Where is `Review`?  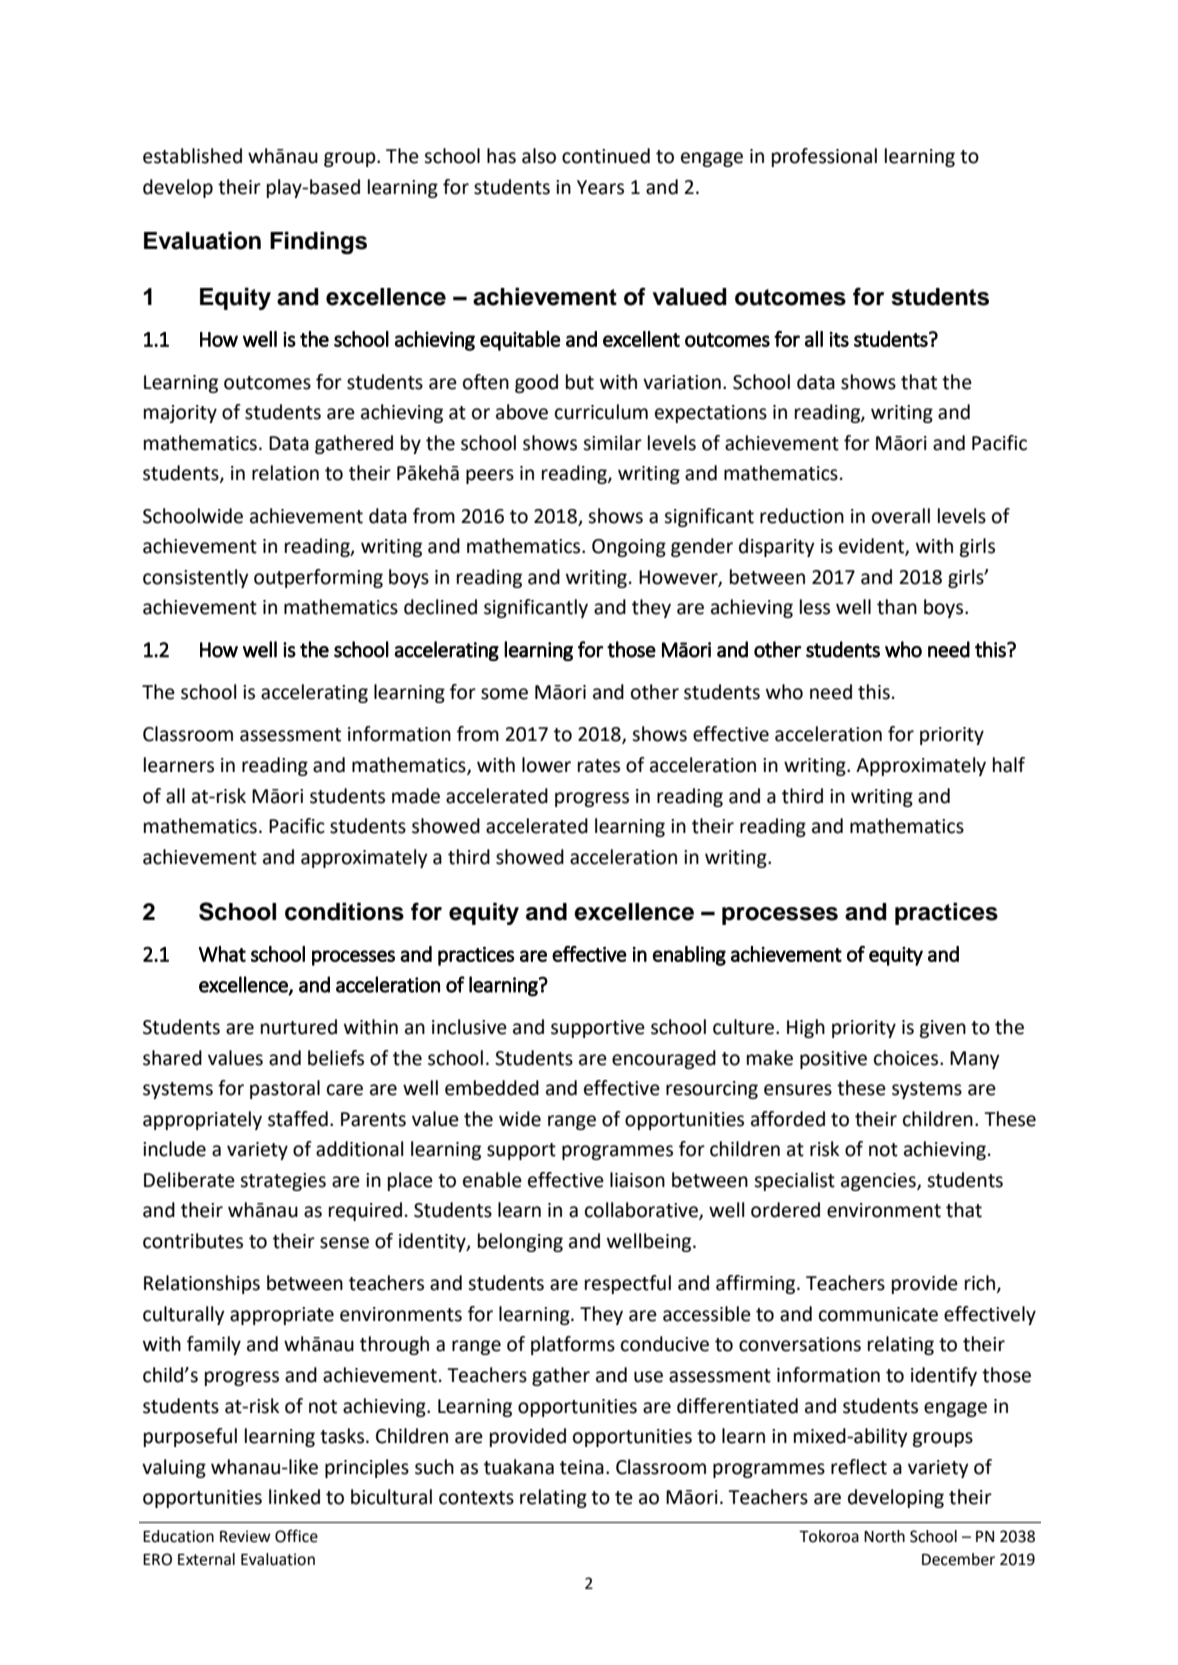 Review is located at coordinates (245, 1536).
